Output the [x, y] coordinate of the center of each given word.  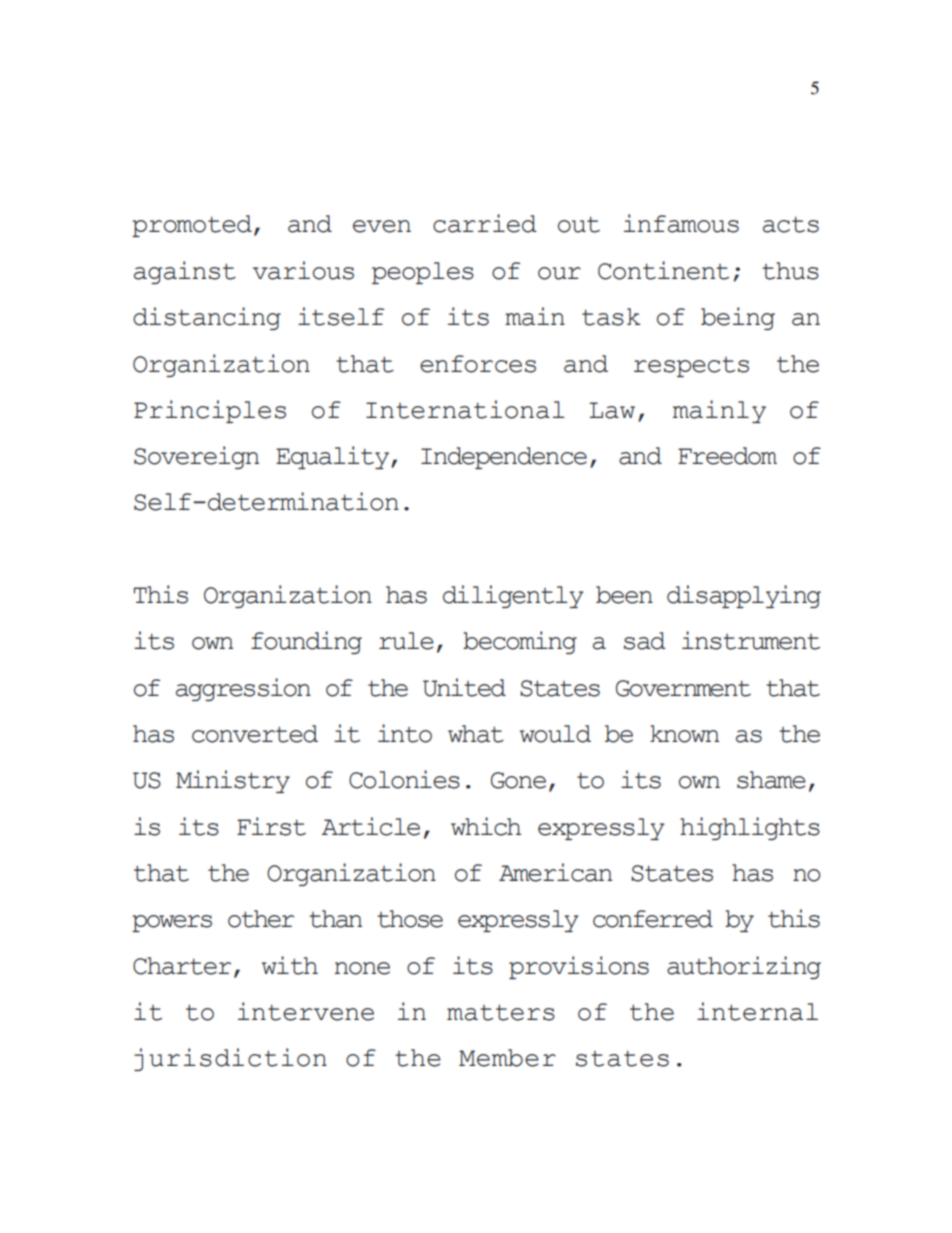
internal [757, 1011]
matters [501, 1013]
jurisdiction [230, 1059]
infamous [681, 223]
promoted [192, 226]
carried [485, 223]
